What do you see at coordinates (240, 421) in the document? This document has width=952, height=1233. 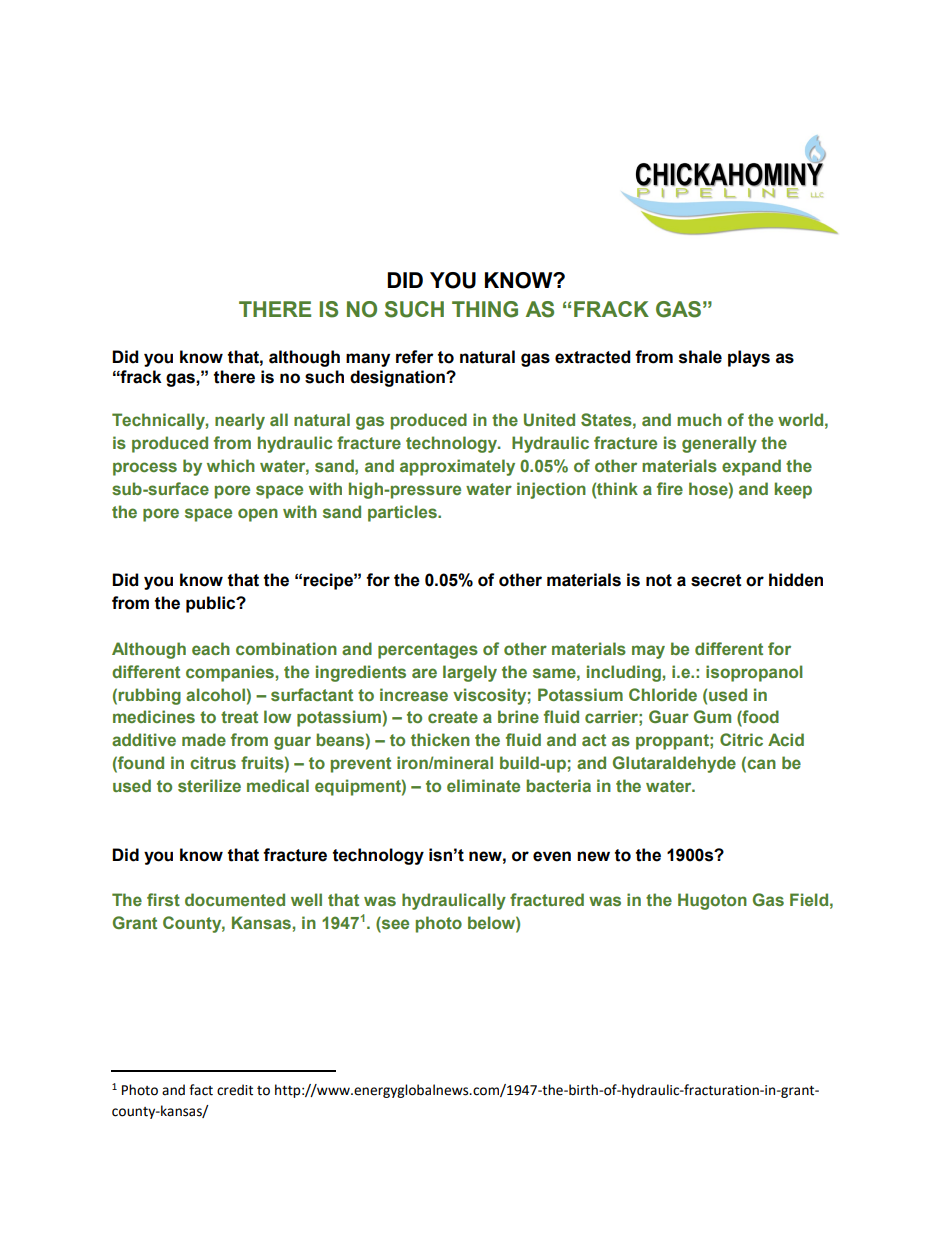 I see `nearly` at bounding box center [240, 421].
